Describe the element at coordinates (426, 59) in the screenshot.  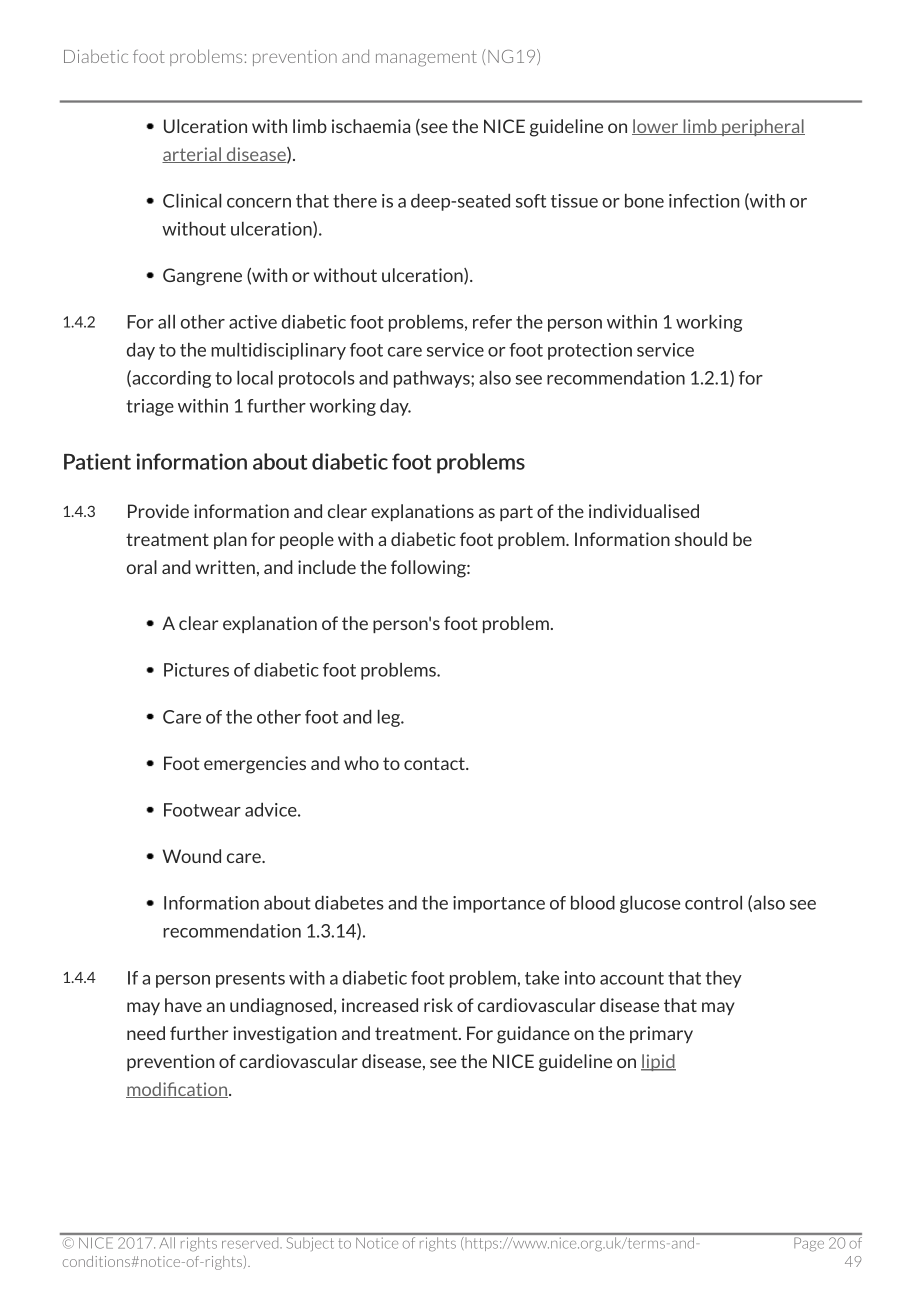
I see `management` at that location.
